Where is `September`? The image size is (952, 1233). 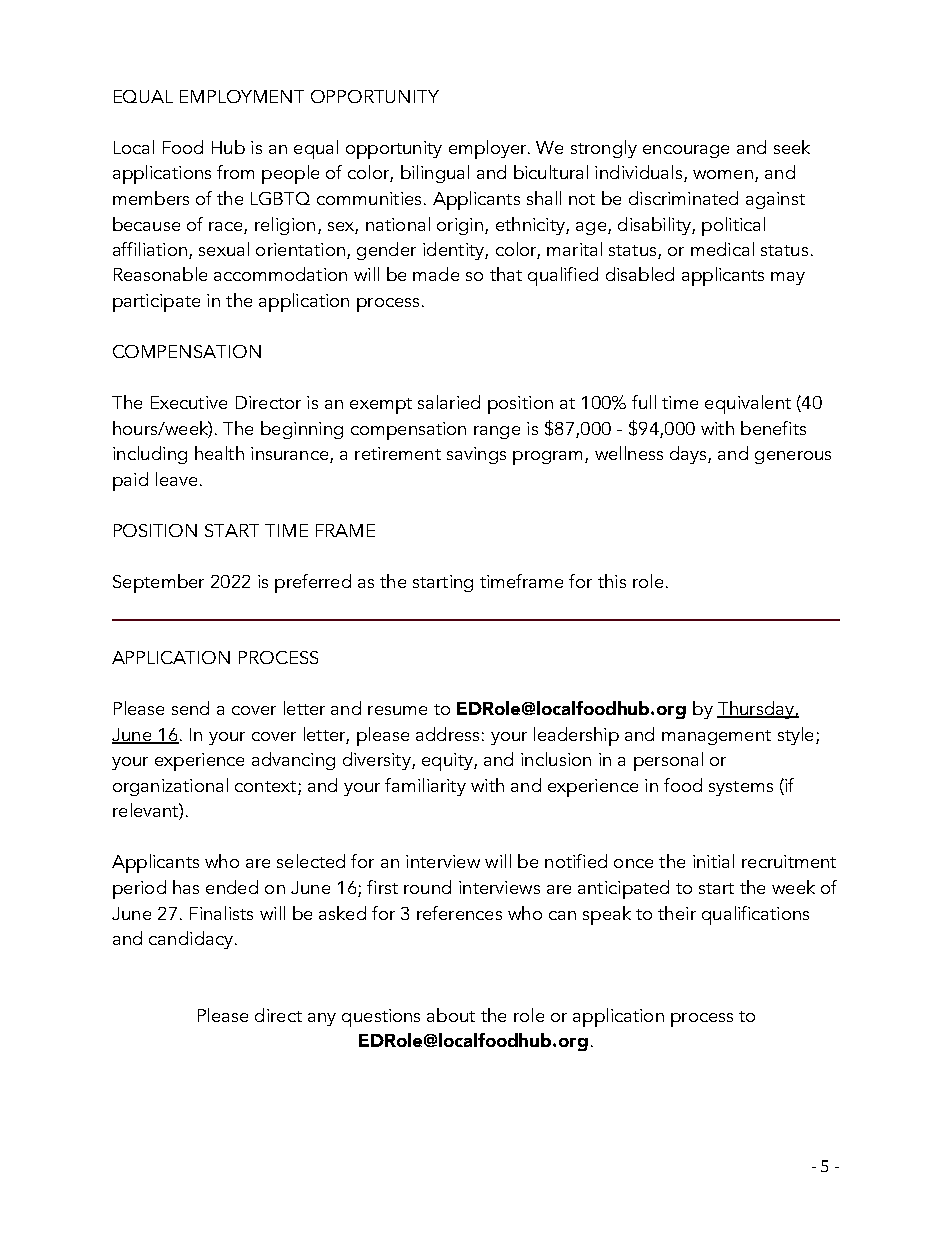
September is located at coordinates (158, 583).
